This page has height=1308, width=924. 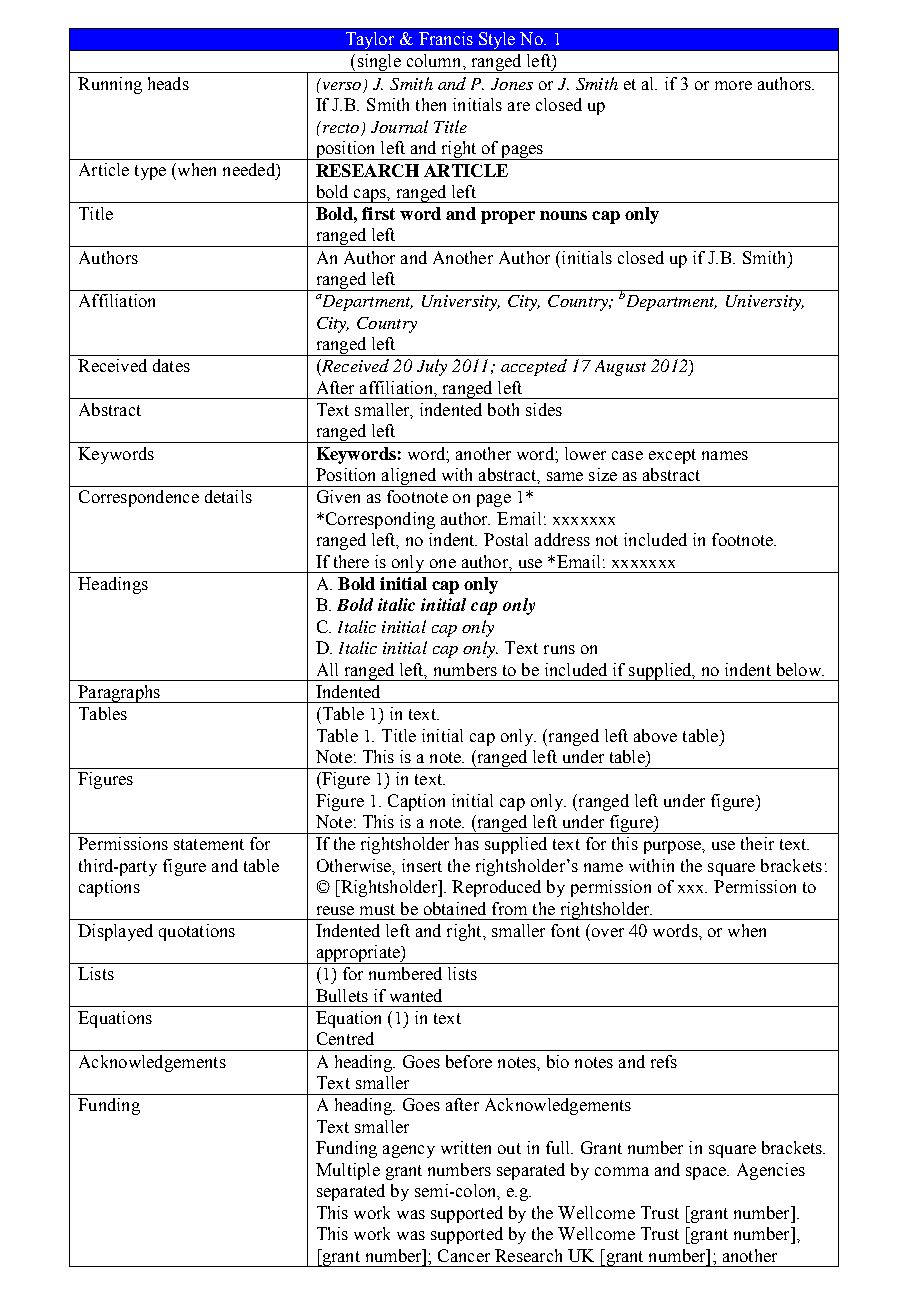 I want to click on more, so click(x=733, y=85).
